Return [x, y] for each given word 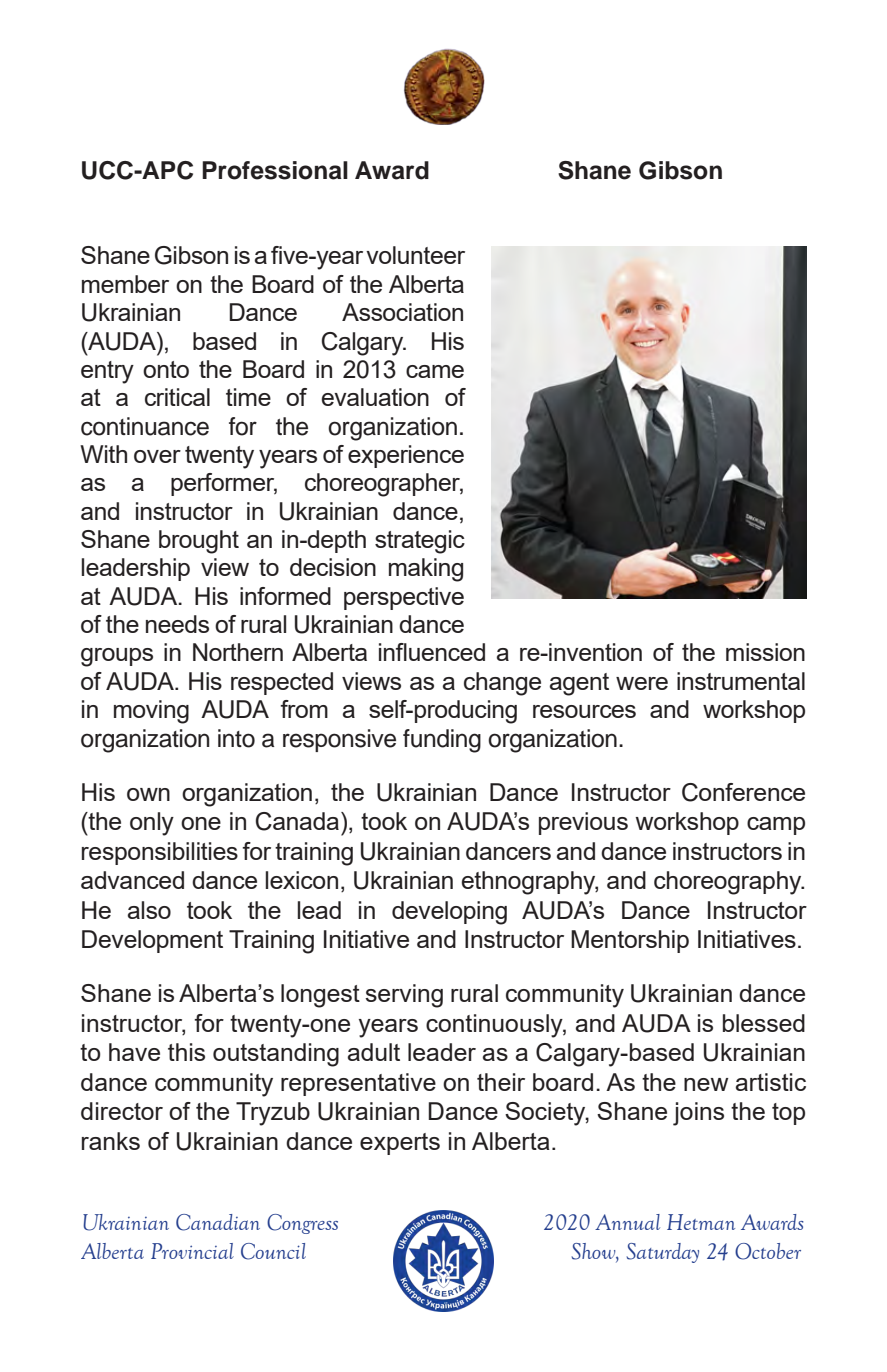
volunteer [415, 255]
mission [765, 652]
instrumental [741, 681]
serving [404, 996]
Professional [275, 170]
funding [442, 741]
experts [400, 1144]
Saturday [663, 1253]
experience [406, 456]
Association [402, 312]
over [157, 456]
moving [151, 712]
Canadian [218, 1222]
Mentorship [630, 941]
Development [152, 941]
